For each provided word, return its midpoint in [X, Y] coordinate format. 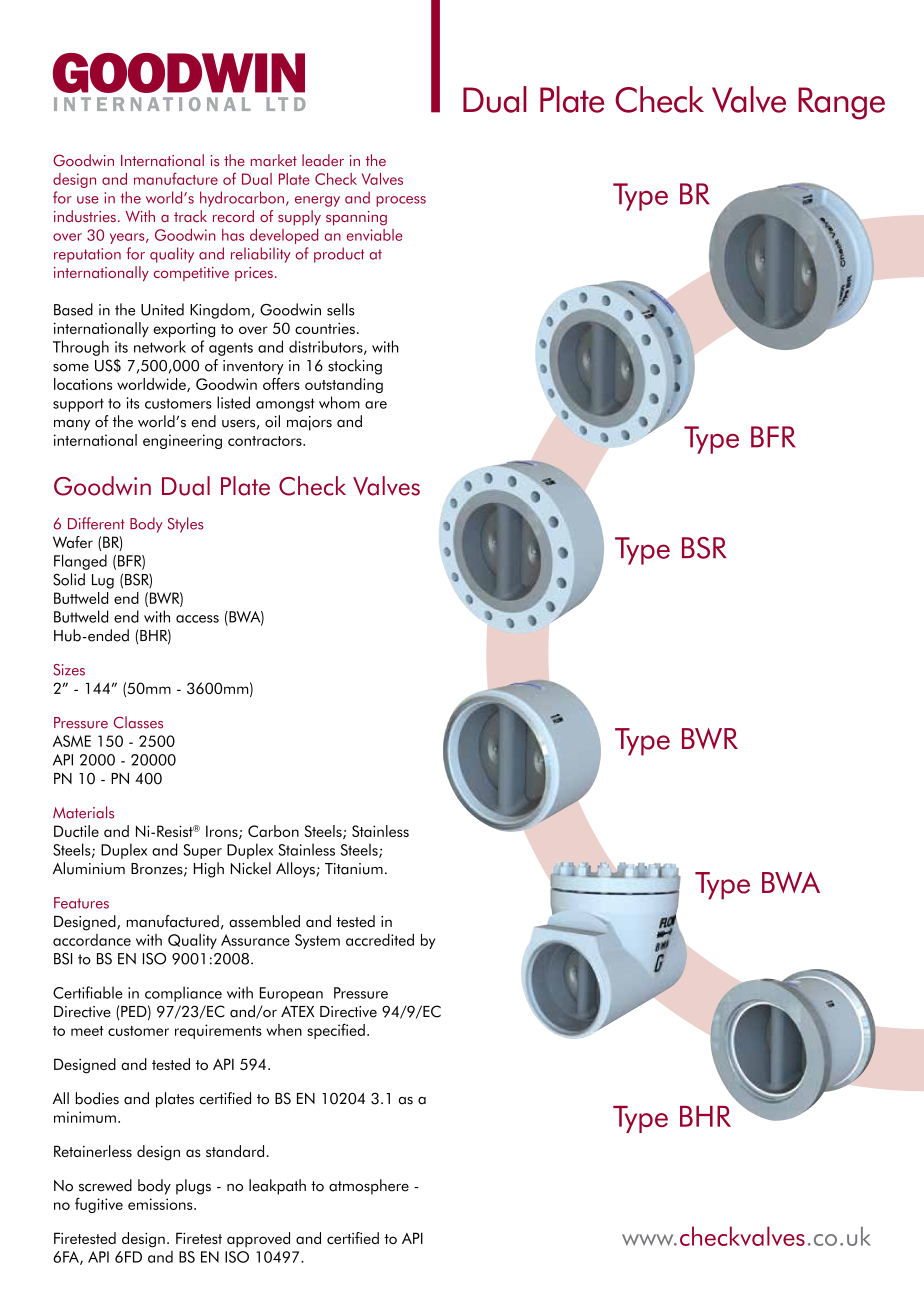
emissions [161, 1204]
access [197, 619]
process [401, 201]
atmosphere [369, 1187]
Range [841, 103]
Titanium [354, 869]
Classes [138, 722]
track [190, 216]
